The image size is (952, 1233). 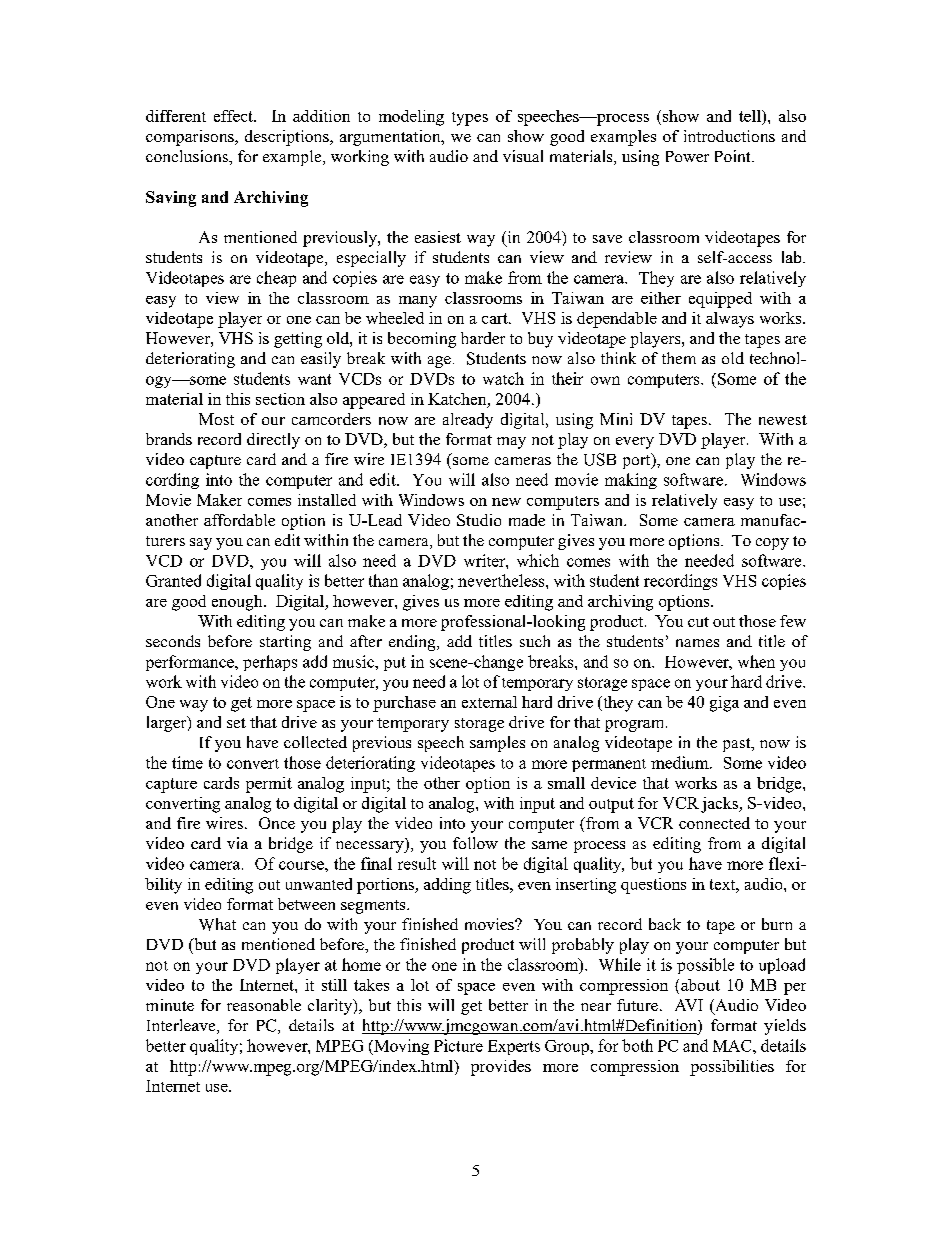 I want to click on cart, so click(x=496, y=318).
